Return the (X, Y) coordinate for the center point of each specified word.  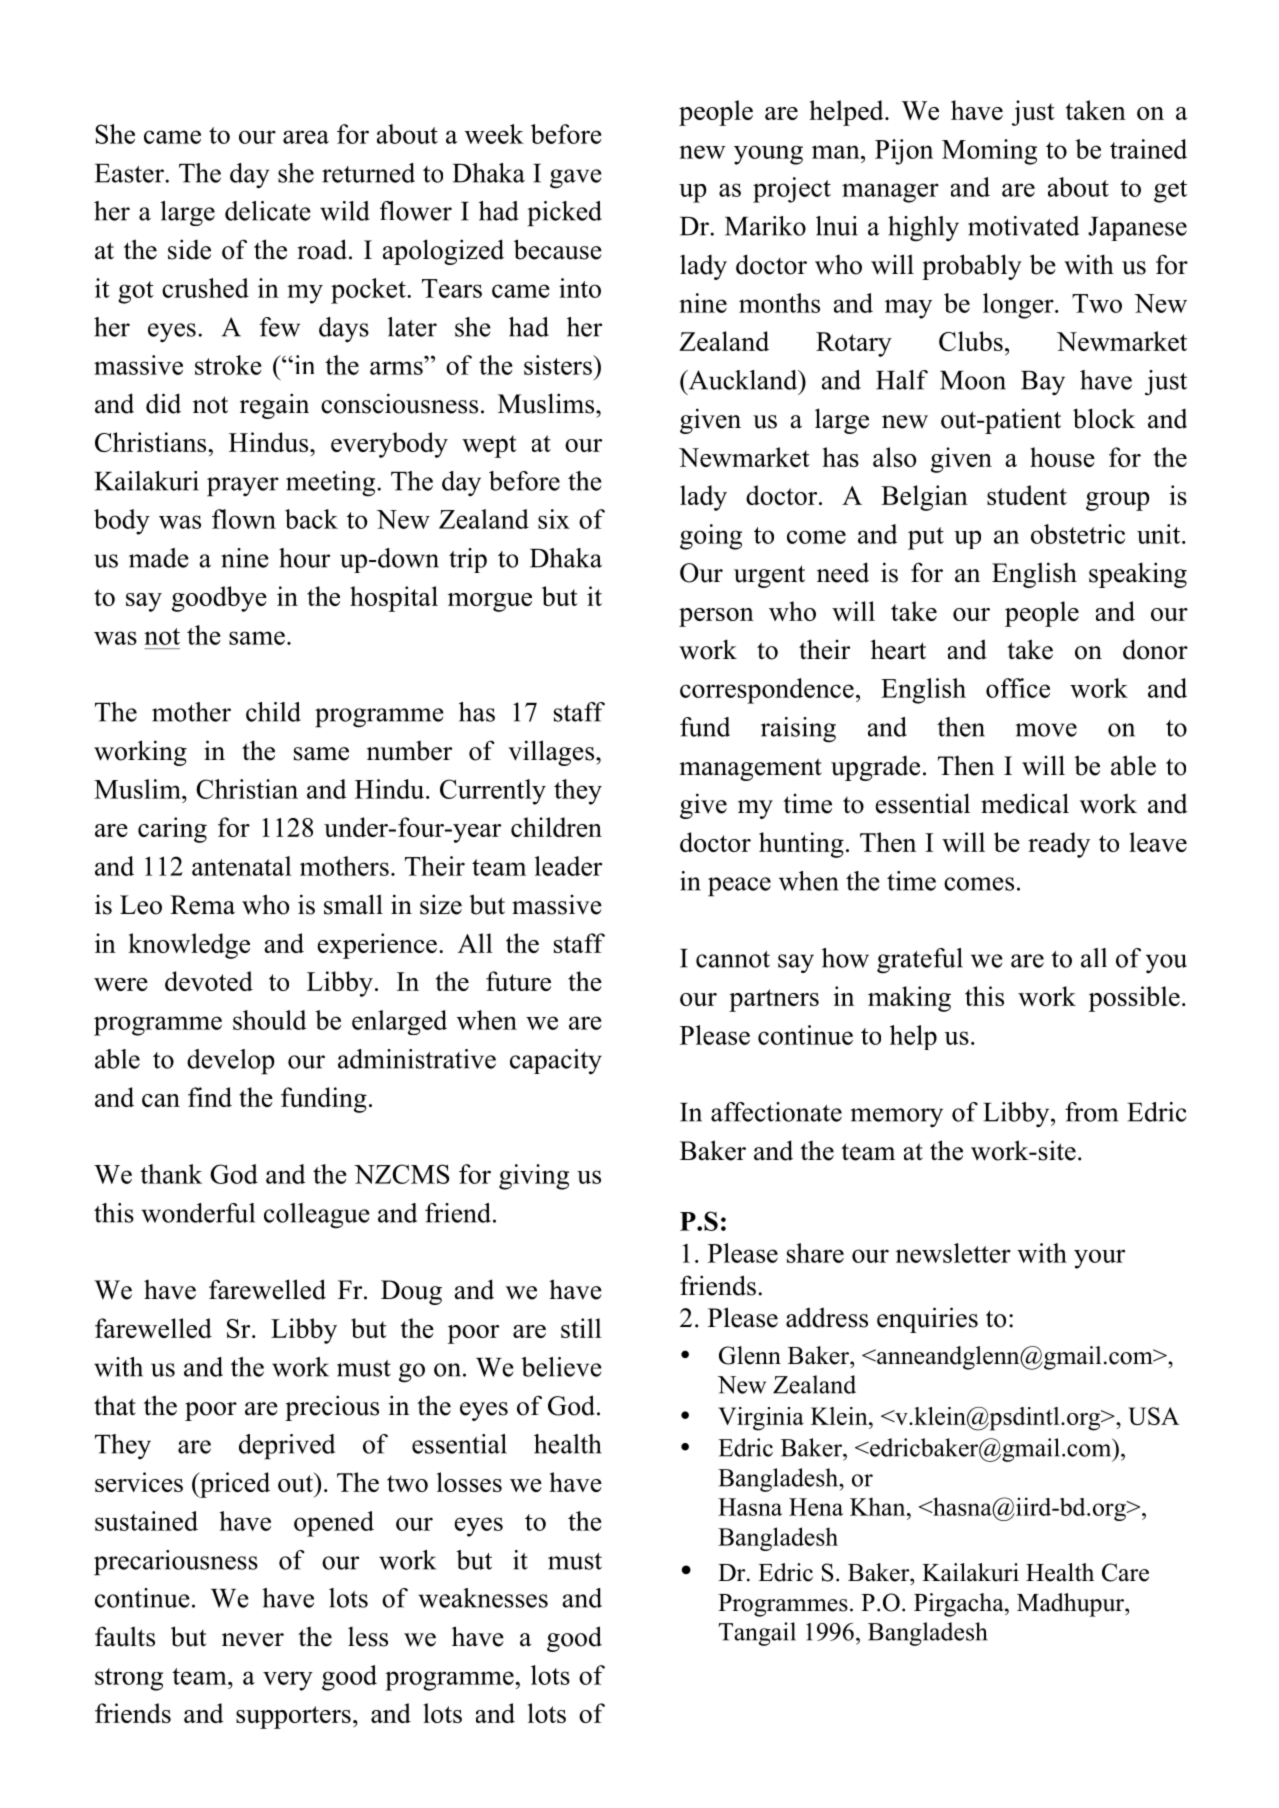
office (1018, 688)
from (1091, 1112)
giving (534, 1177)
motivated (1023, 226)
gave (576, 179)
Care (1125, 1572)
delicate (268, 211)
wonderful (198, 1213)
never (253, 1640)
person (716, 617)
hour (304, 558)
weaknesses (483, 1598)
